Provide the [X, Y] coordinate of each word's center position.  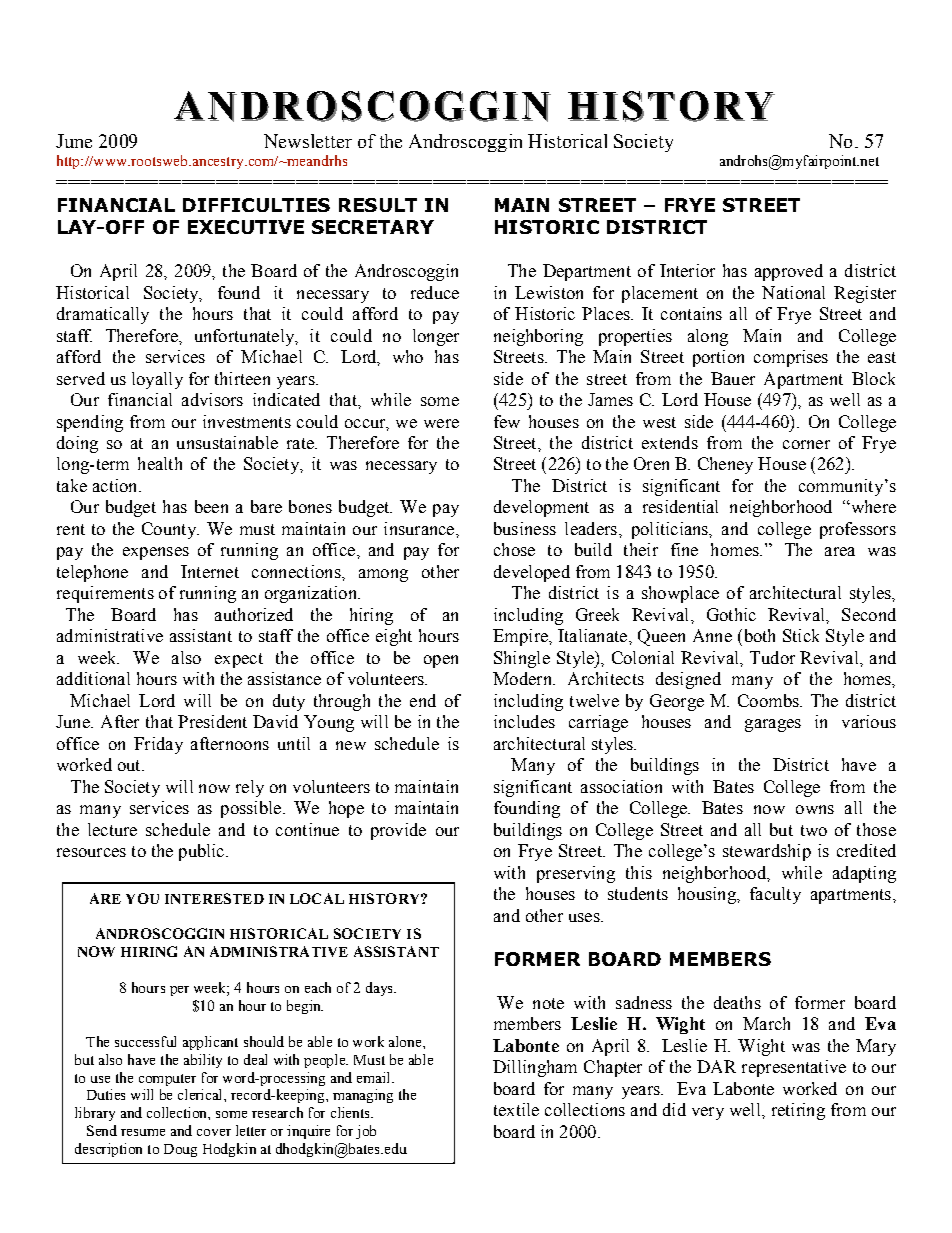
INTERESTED [214, 898]
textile [516, 1109]
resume [143, 1132]
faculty [775, 895]
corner [806, 444]
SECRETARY [373, 227]
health [160, 463]
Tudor [772, 657]
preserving [576, 874]
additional [93, 678]
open [441, 661]
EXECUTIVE [246, 227]
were [441, 423]
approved [789, 272]
